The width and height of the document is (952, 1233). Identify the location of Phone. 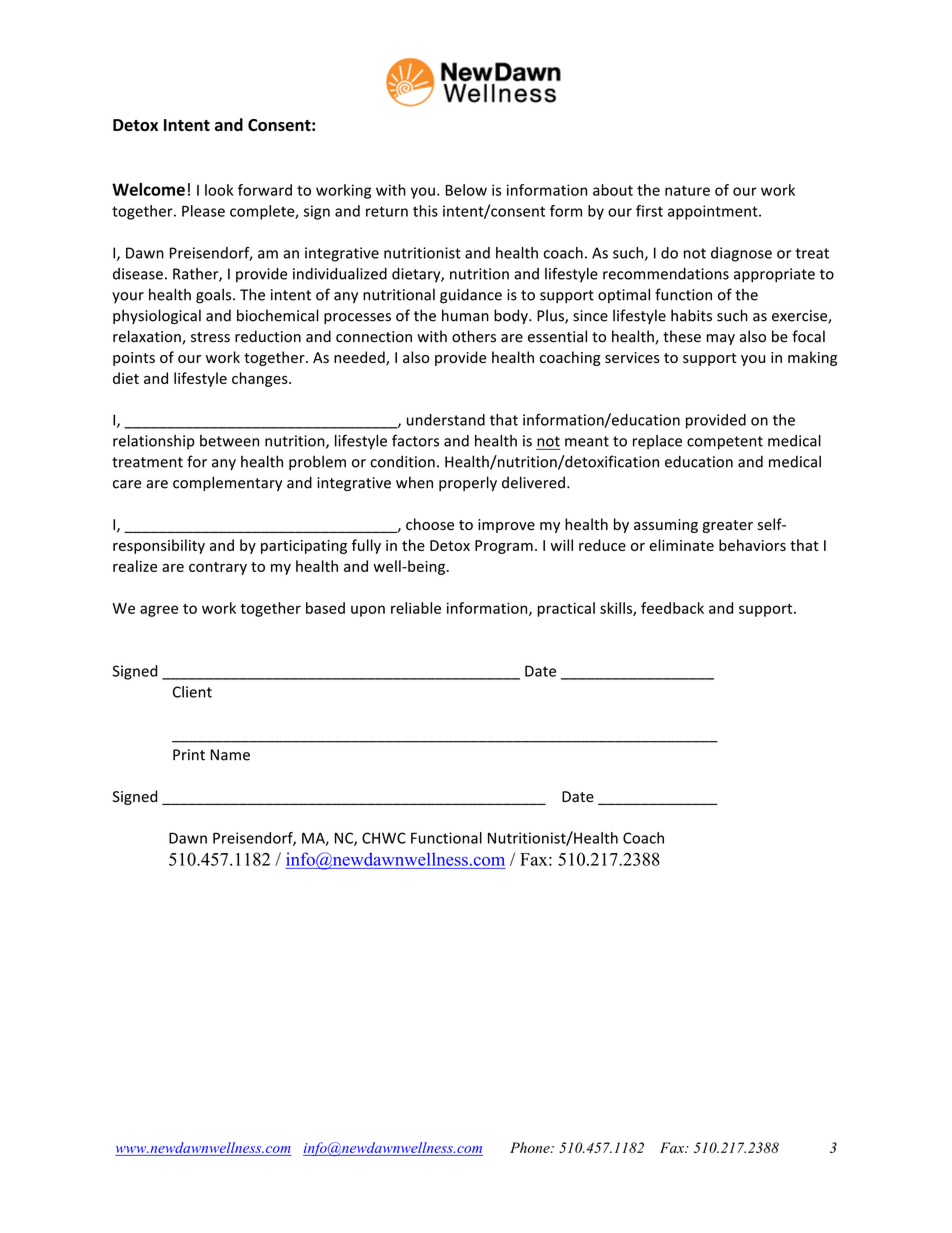
(531, 1147).
